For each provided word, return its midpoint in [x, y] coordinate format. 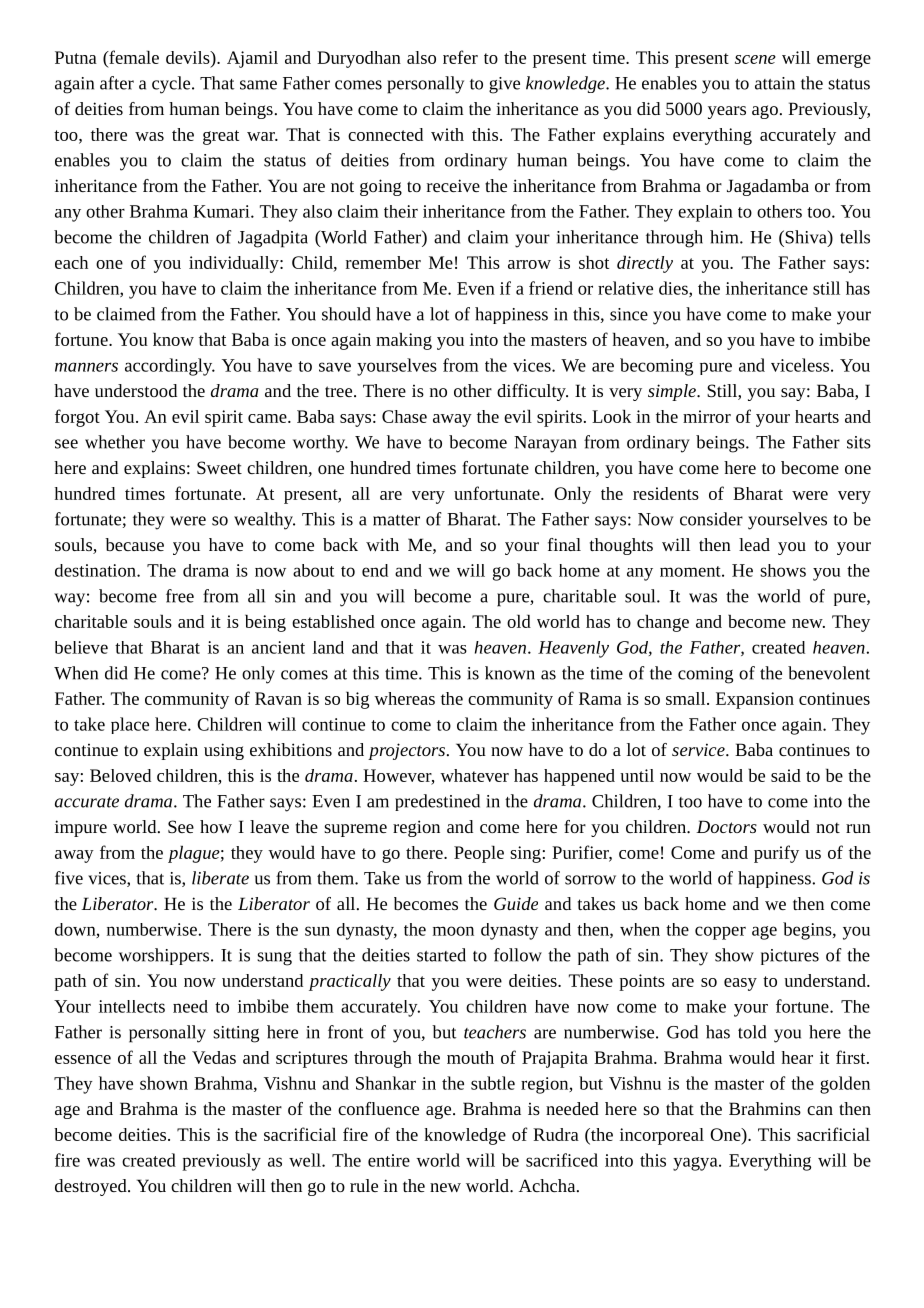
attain [775, 83]
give [504, 85]
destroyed [92, 1187]
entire [389, 1160]
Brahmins [765, 1108]
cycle [172, 85]
